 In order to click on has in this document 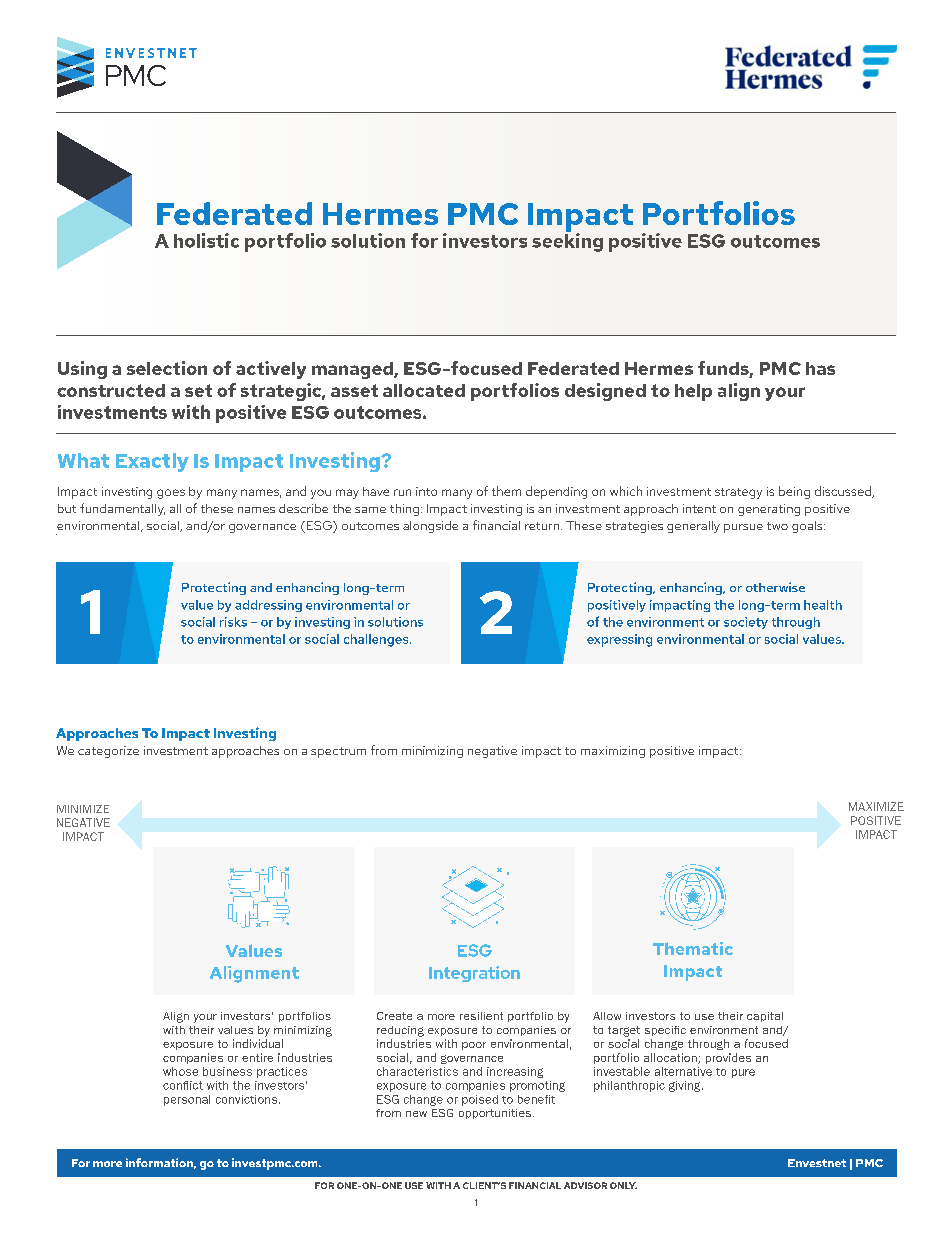, I will do `click(820, 368)`.
